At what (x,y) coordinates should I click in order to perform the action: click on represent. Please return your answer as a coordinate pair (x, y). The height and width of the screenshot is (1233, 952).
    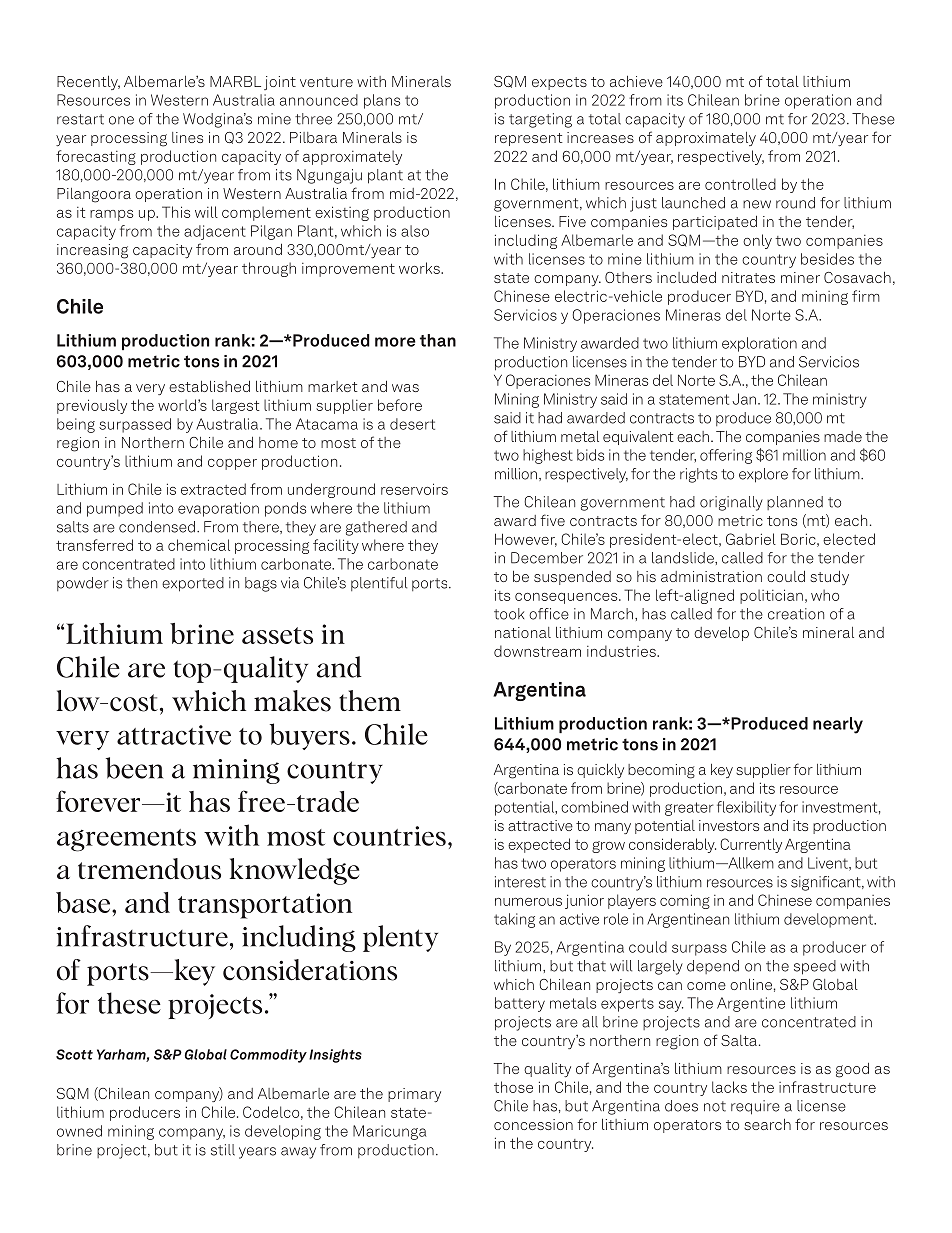
    Looking at the image, I should click on (529, 139).
